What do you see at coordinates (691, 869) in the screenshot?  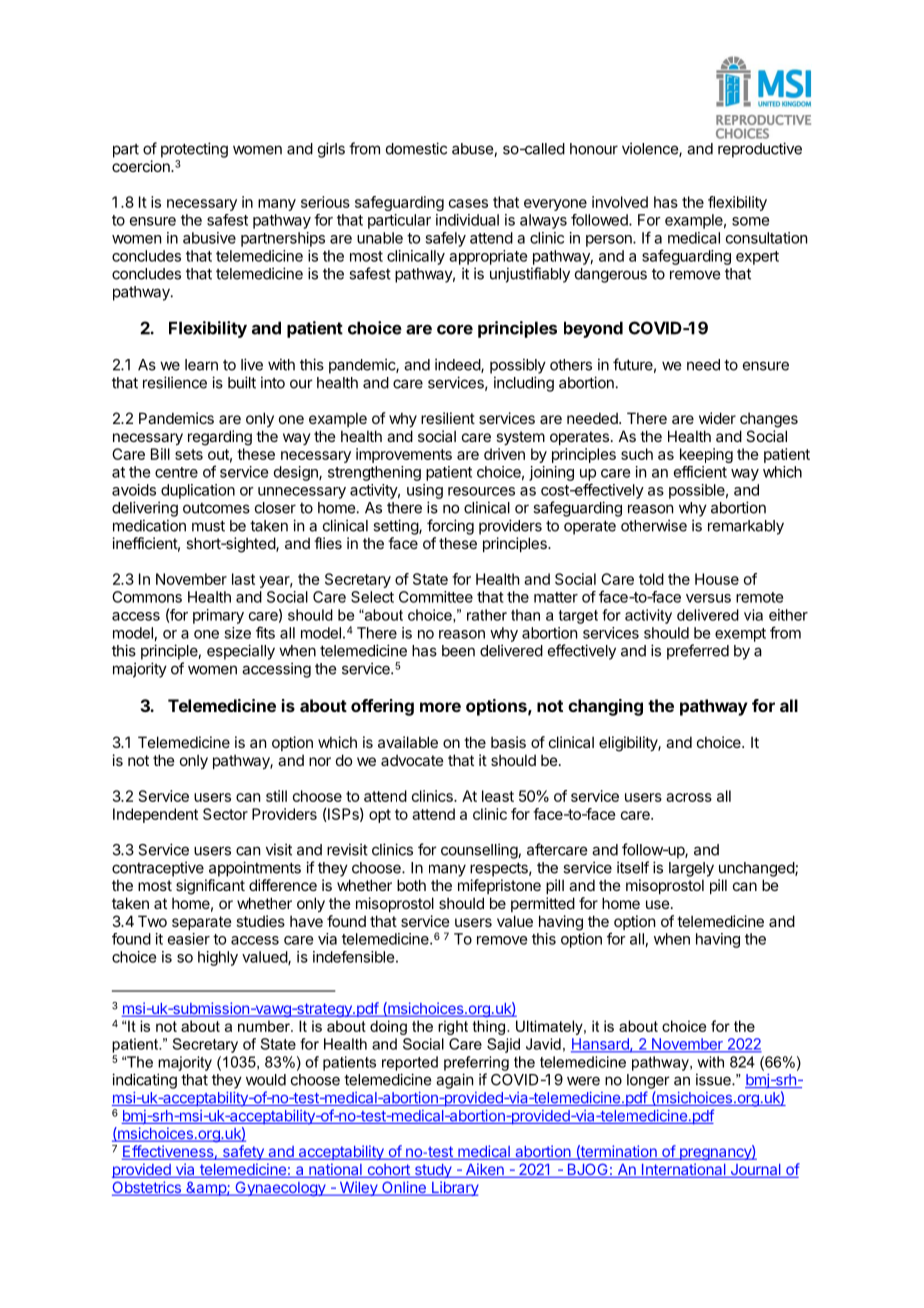 I see `largely` at bounding box center [691, 869].
